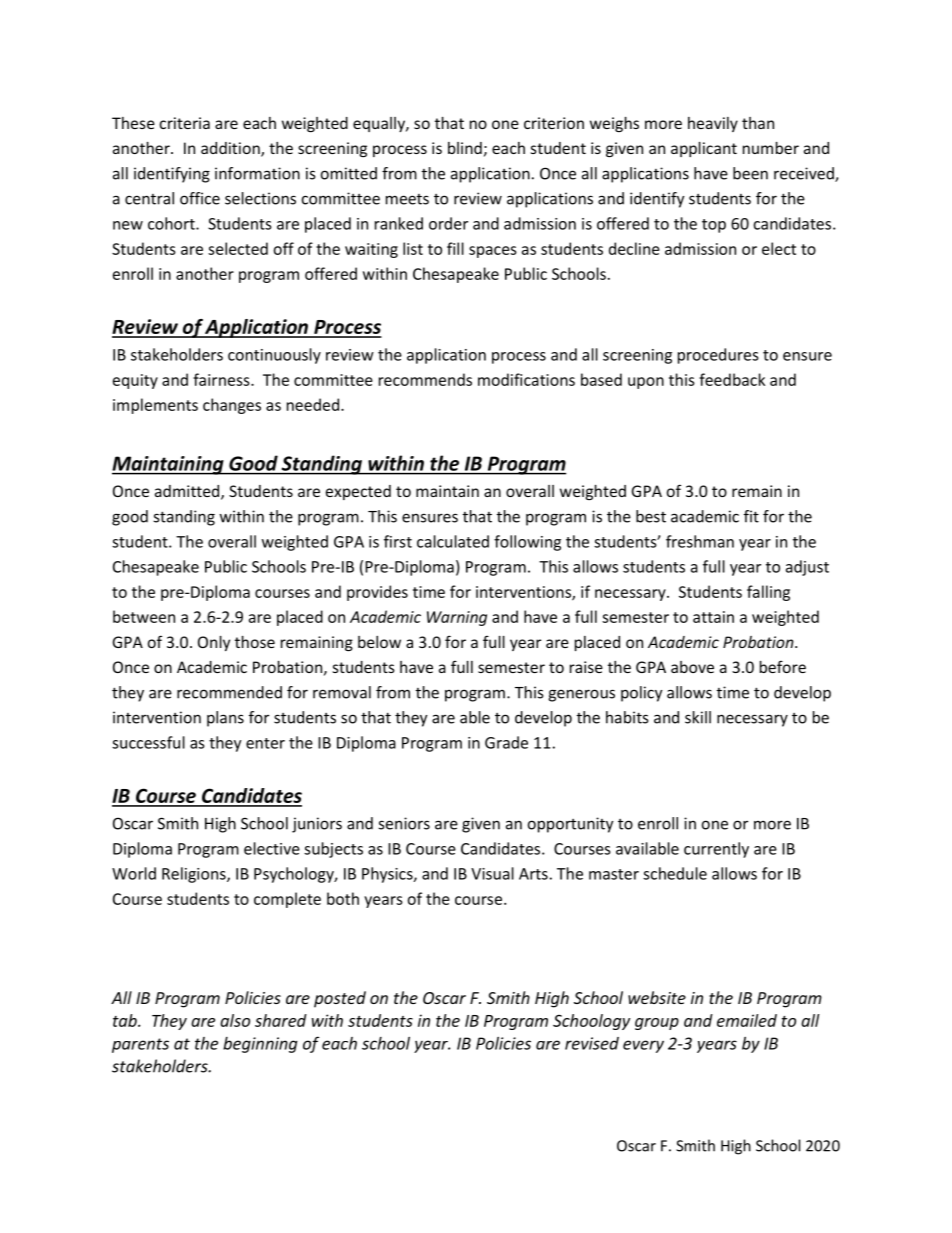 This document has width=952, height=1233. What do you see at coordinates (231, 149) in the document?
I see `addition` at bounding box center [231, 149].
